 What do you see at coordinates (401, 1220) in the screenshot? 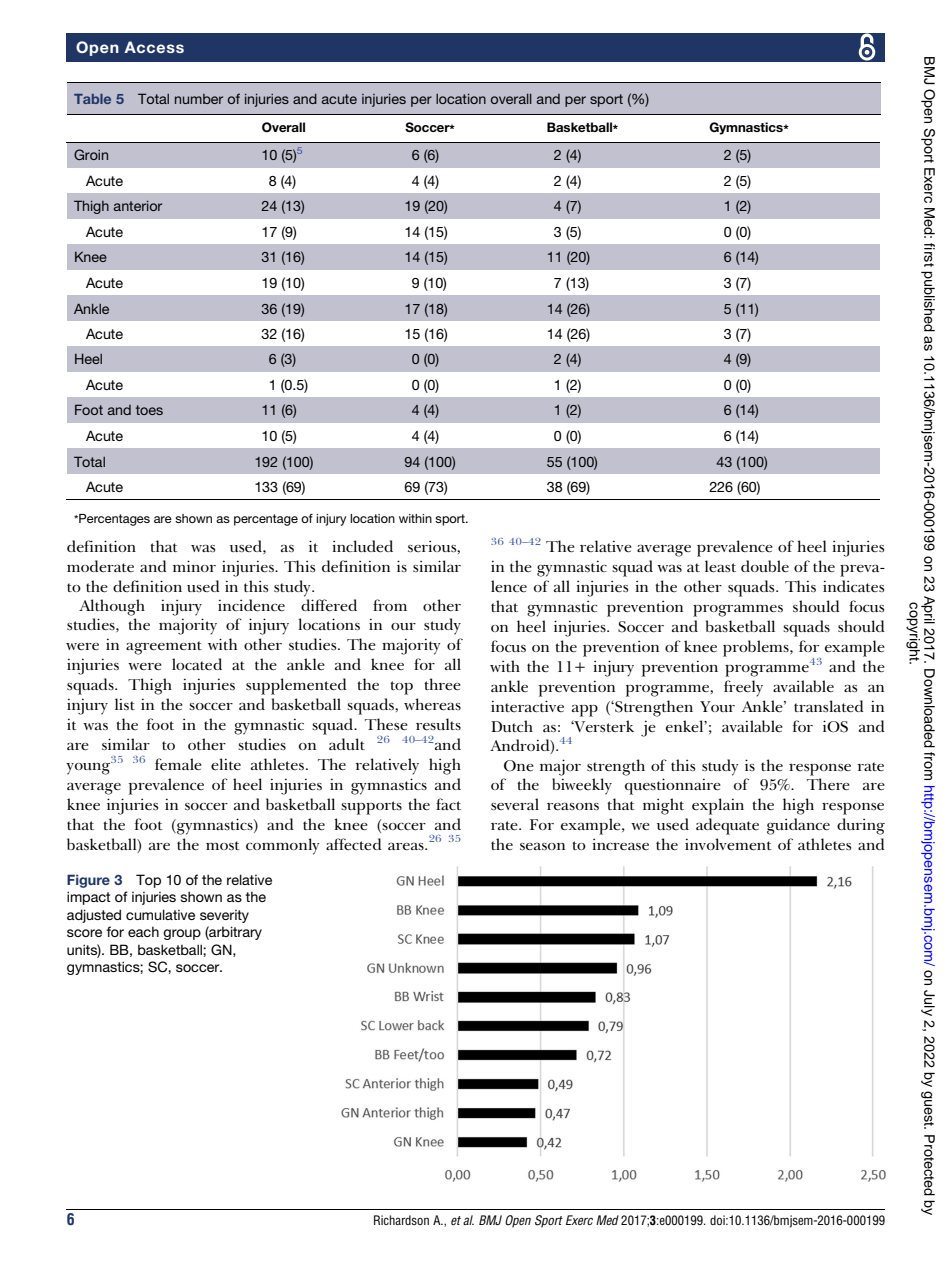
I see `Richardson` at bounding box center [401, 1220].
